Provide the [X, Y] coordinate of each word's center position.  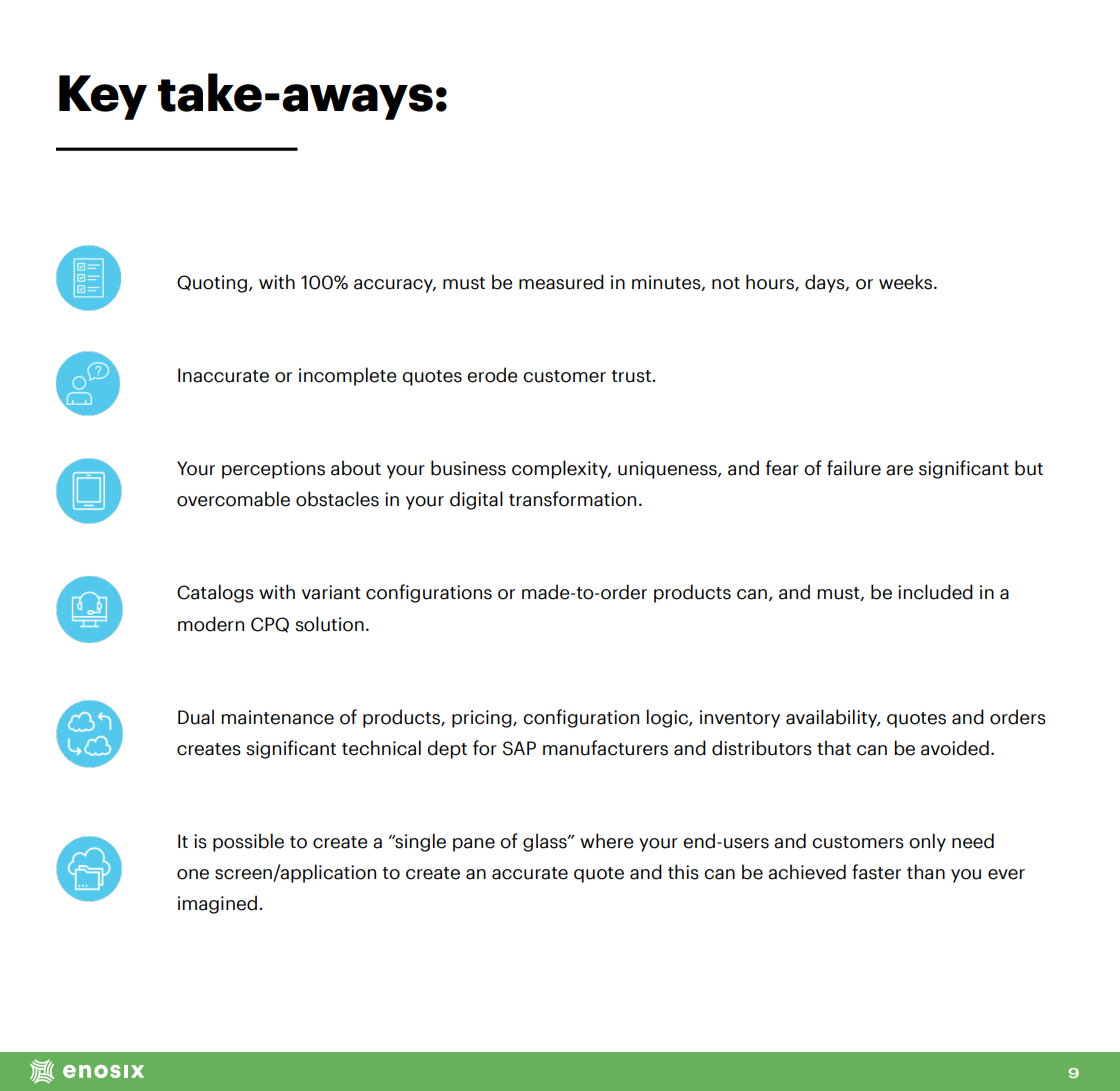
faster [876, 872]
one [193, 874]
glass [546, 842]
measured [561, 282]
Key [103, 97]
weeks [907, 282]
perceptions [273, 470]
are [899, 470]
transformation [572, 499]
